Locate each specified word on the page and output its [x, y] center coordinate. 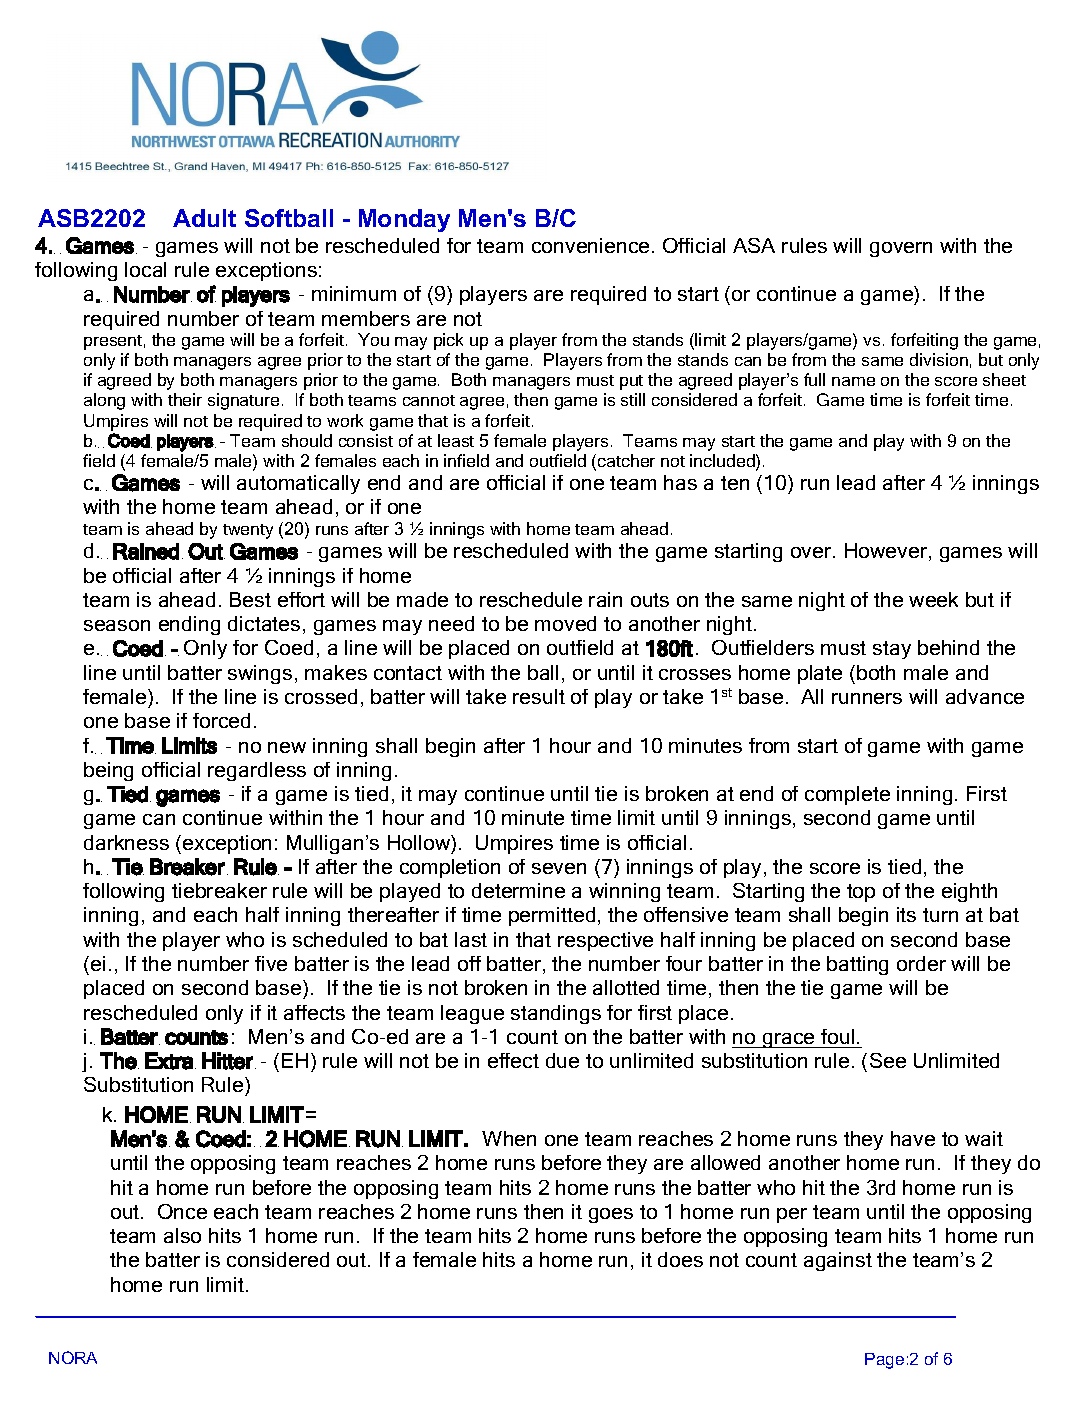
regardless [257, 771]
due [562, 1060]
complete [847, 795]
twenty [248, 531]
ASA [754, 245]
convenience [590, 245]
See [888, 1060]
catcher [626, 460]
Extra [169, 1061]
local [145, 269]
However [887, 552]
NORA [73, 1357]
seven [559, 868]
